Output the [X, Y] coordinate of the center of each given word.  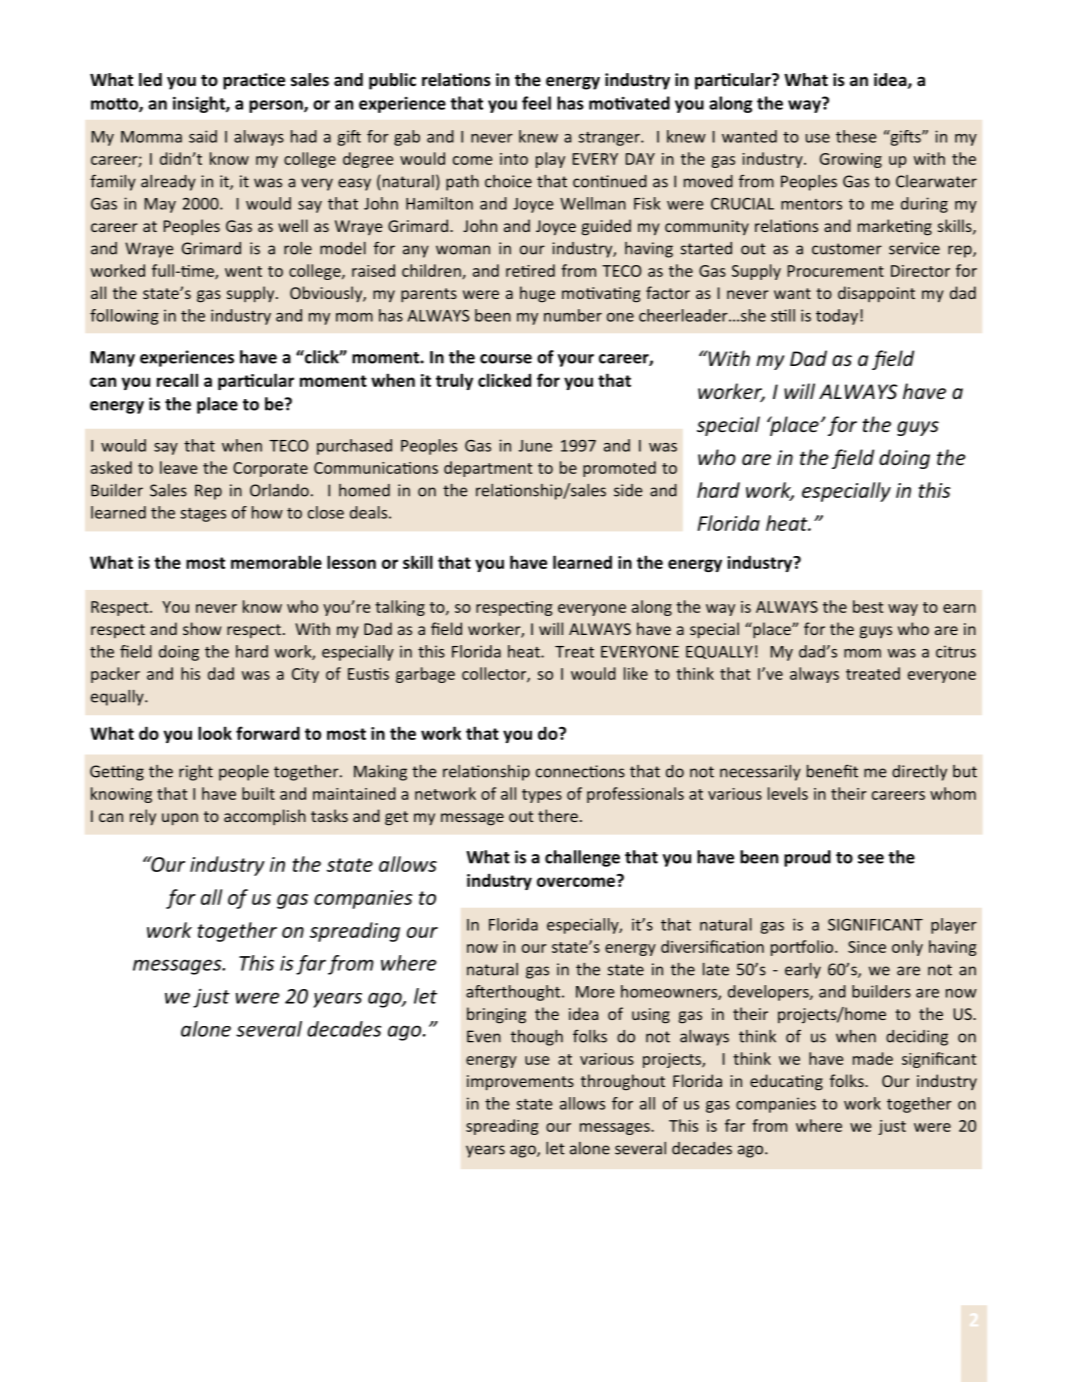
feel [536, 103]
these [856, 136]
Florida [728, 523]
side [628, 490]
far [311, 965]
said [203, 136]
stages [203, 515]
